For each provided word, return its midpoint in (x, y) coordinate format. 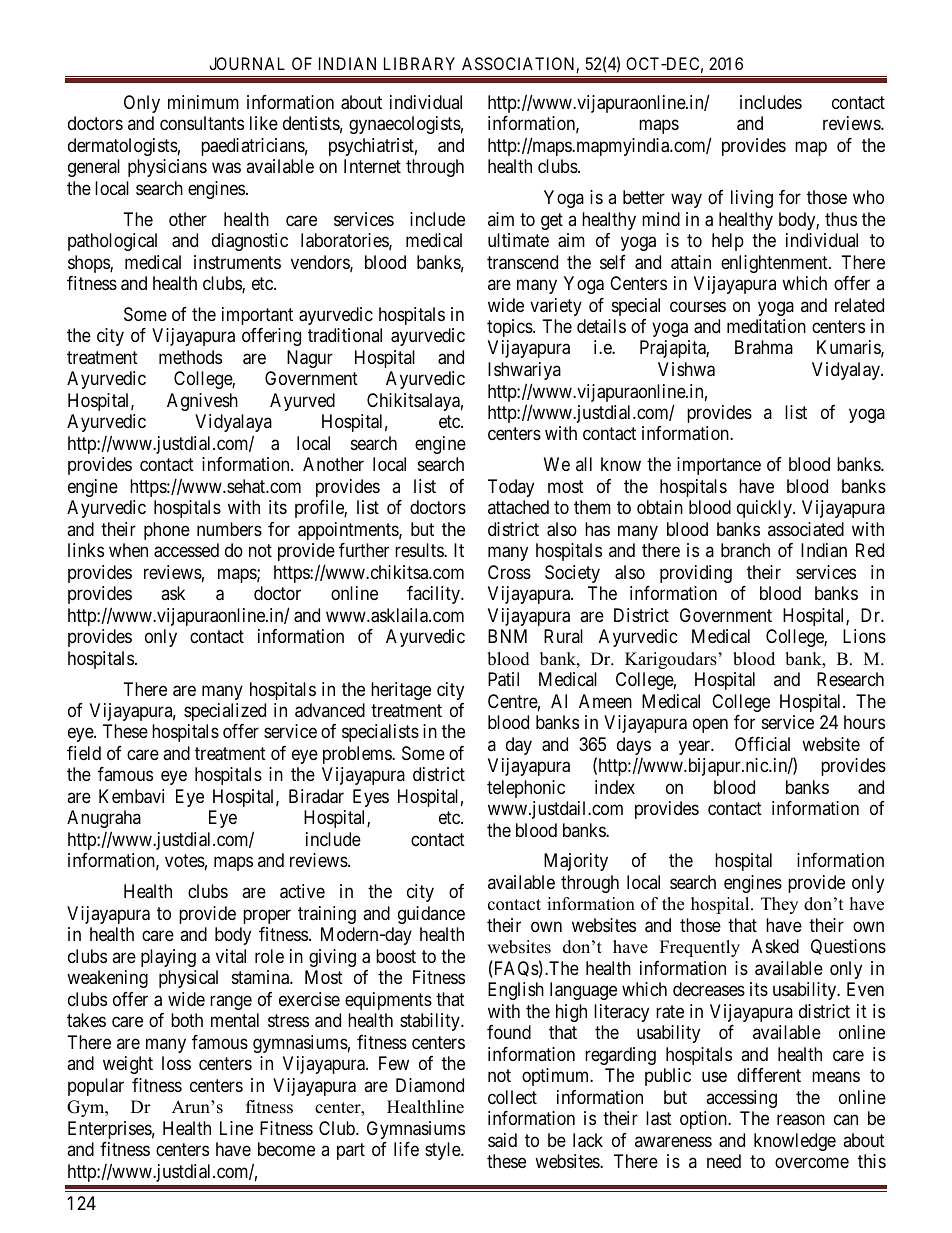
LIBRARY (419, 63)
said (502, 1140)
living (752, 199)
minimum (203, 102)
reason (801, 1120)
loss (176, 1063)
